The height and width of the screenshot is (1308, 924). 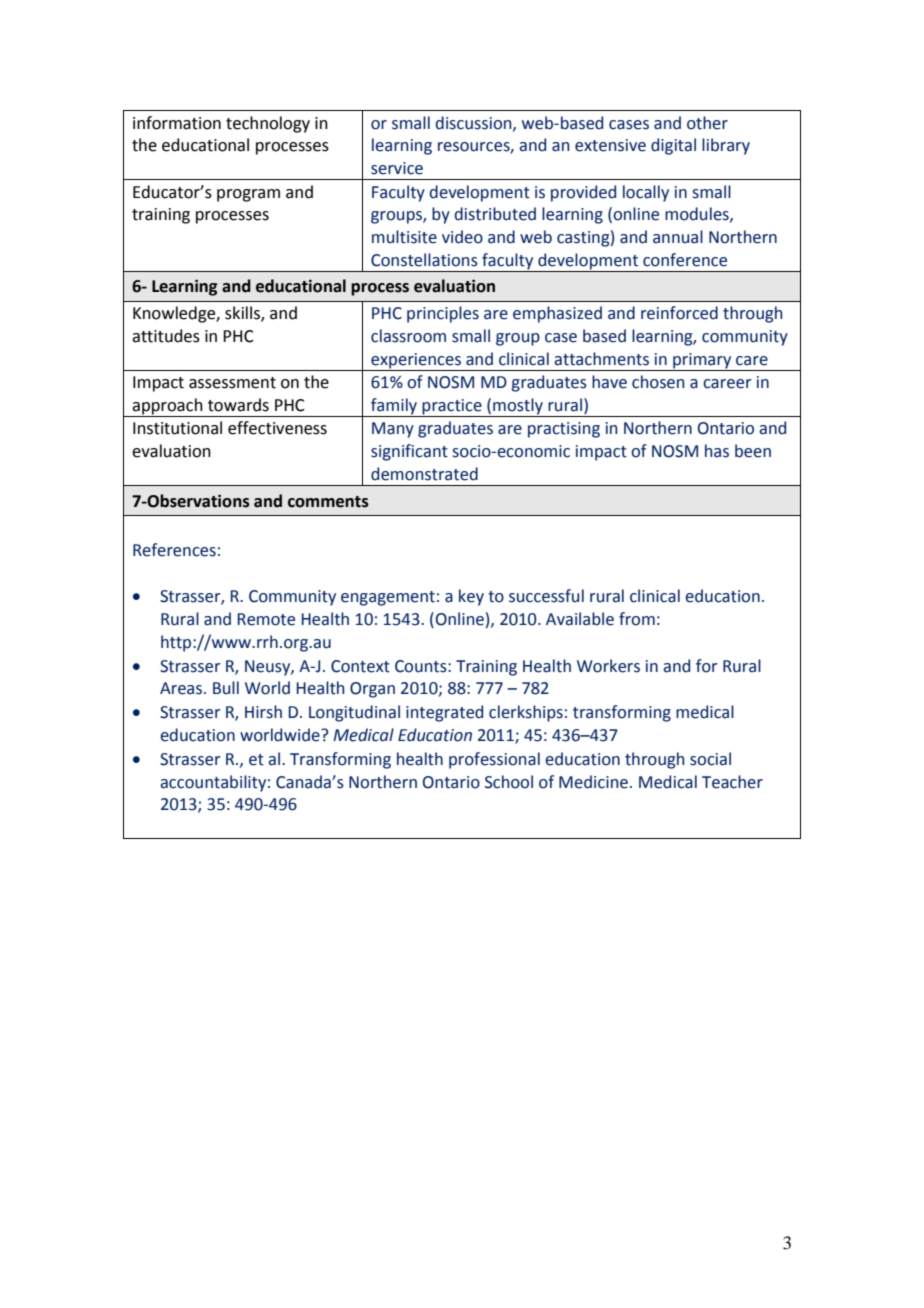 What do you see at coordinates (263, 712) in the screenshot?
I see `Hirsh` at bounding box center [263, 712].
